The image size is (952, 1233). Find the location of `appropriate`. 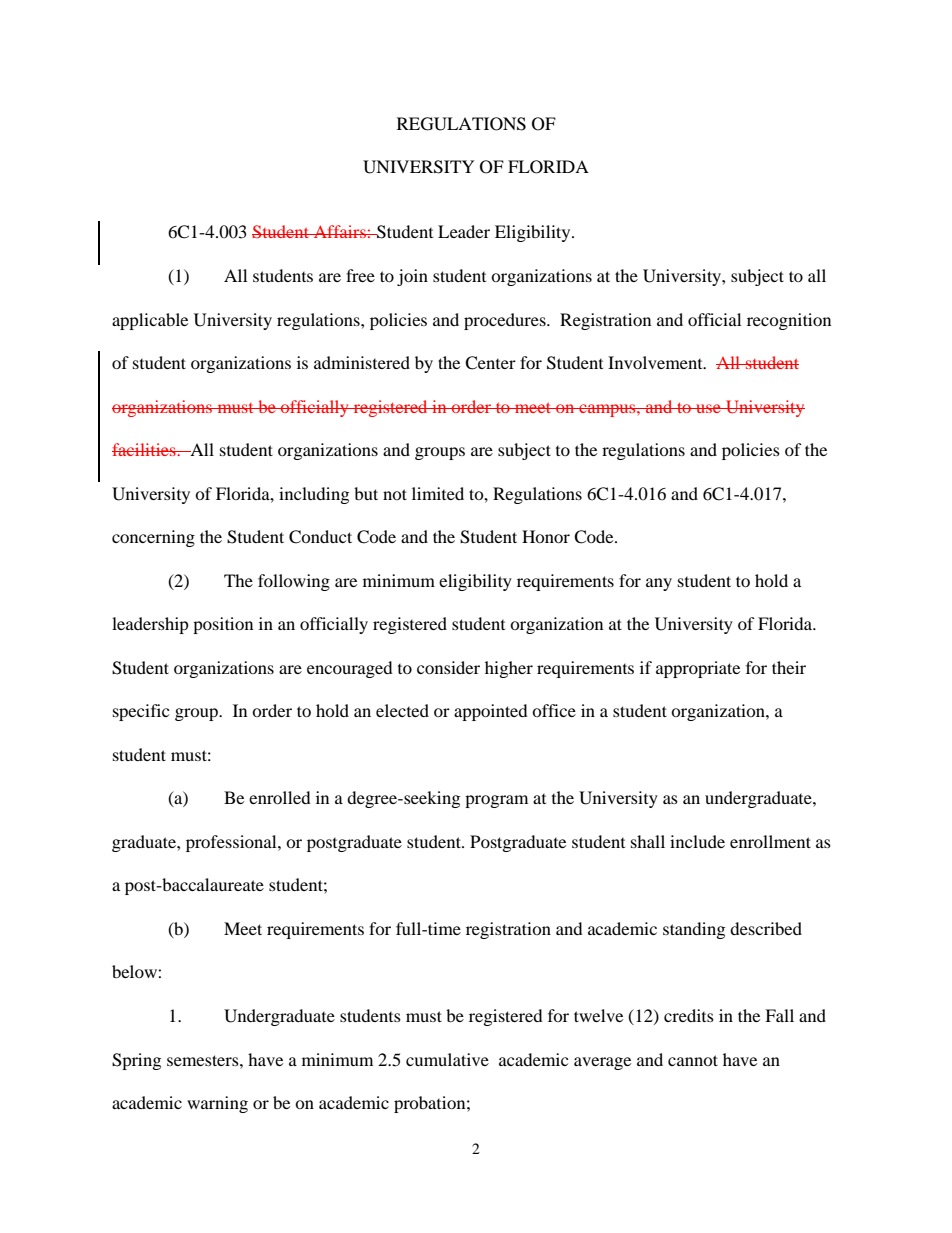

appropriate is located at coordinates (698, 669).
